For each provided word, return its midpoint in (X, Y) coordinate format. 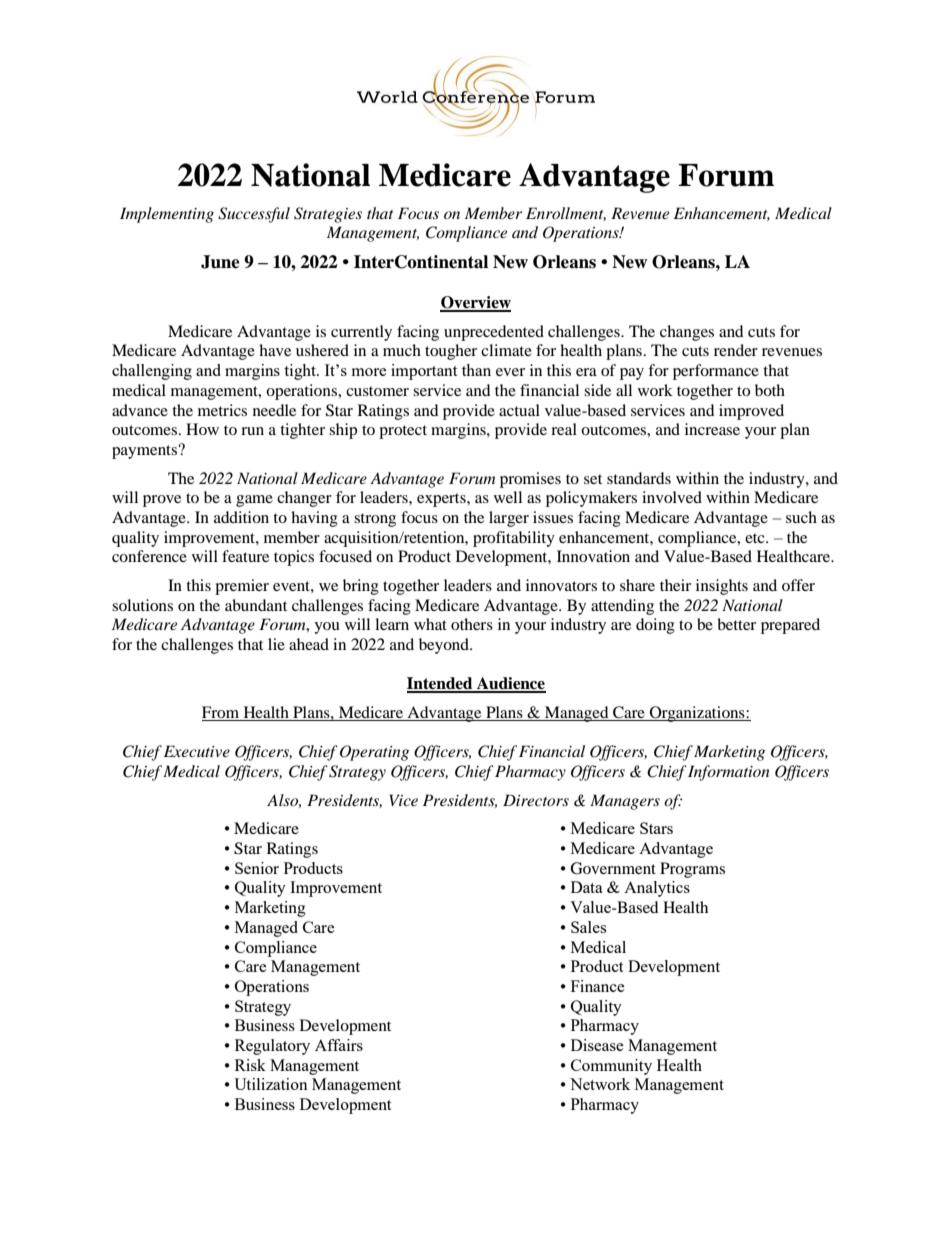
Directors (536, 800)
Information (729, 773)
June (220, 262)
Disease (597, 1045)
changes (687, 333)
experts (442, 500)
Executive (197, 751)
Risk (250, 1065)
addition (241, 517)
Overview (475, 303)
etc (756, 538)
